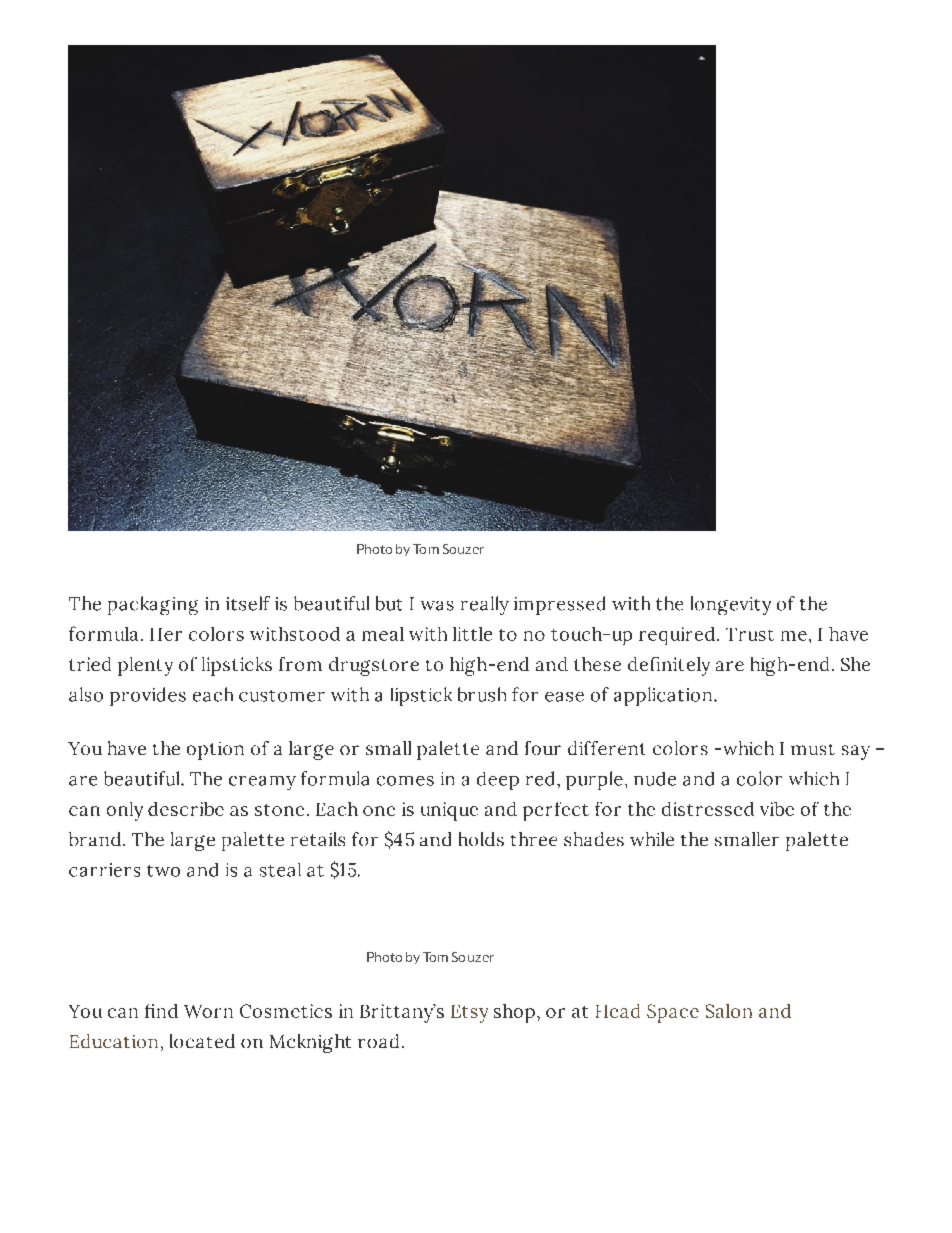 The width and height of the screenshot is (952, 1233). I want to click on vibe, so click(777, 809).
